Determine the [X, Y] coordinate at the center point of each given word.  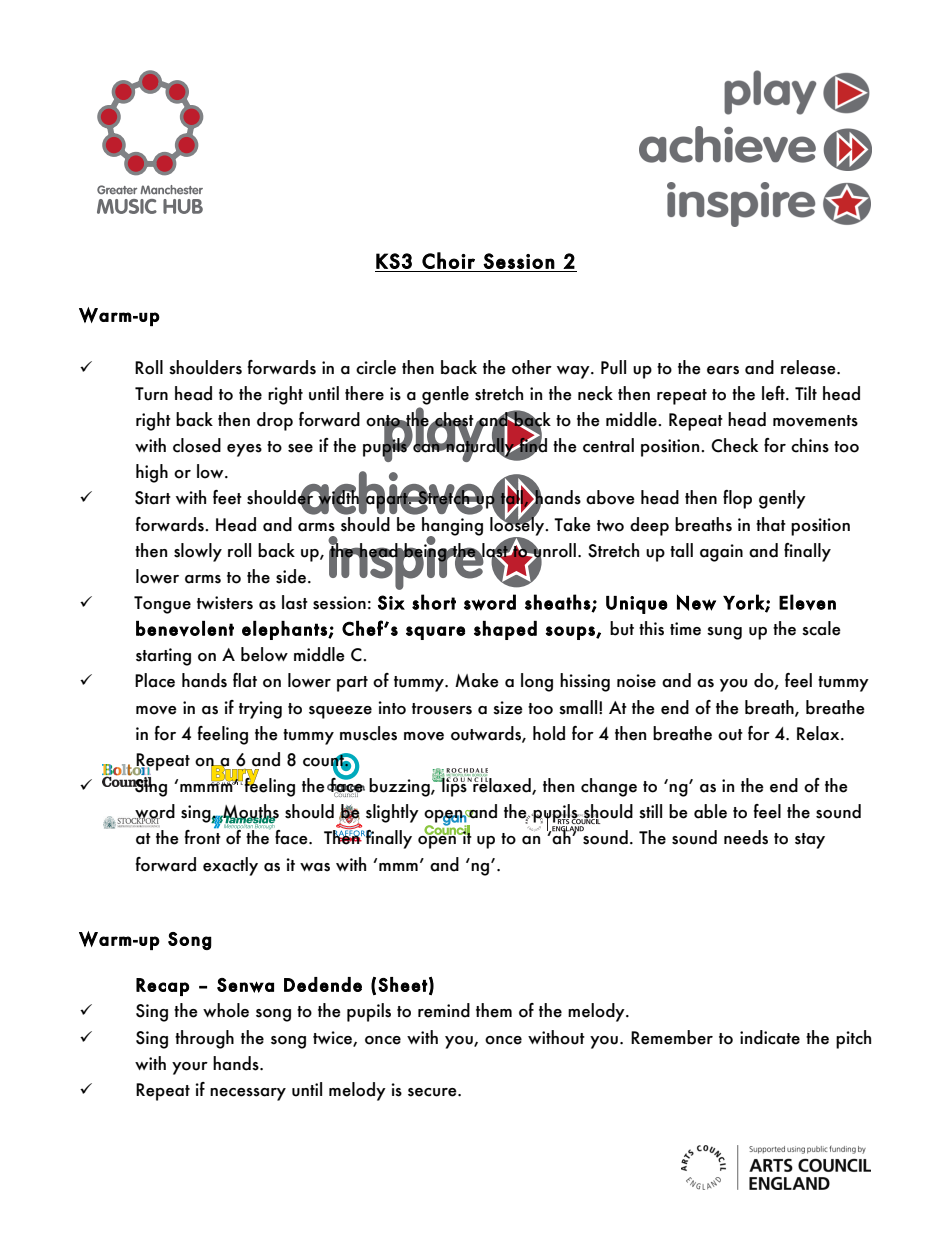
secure [433, 1092]
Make [477, 680]
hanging [452, 525]
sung [724, 633]
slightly [392, 813]
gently [782, 499]
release [809, 367]
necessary [248, 1094]
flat [245, 680]
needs [746, 837]
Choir [448, 260]
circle [376, 367]
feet [227, 497]
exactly [230, 866]
